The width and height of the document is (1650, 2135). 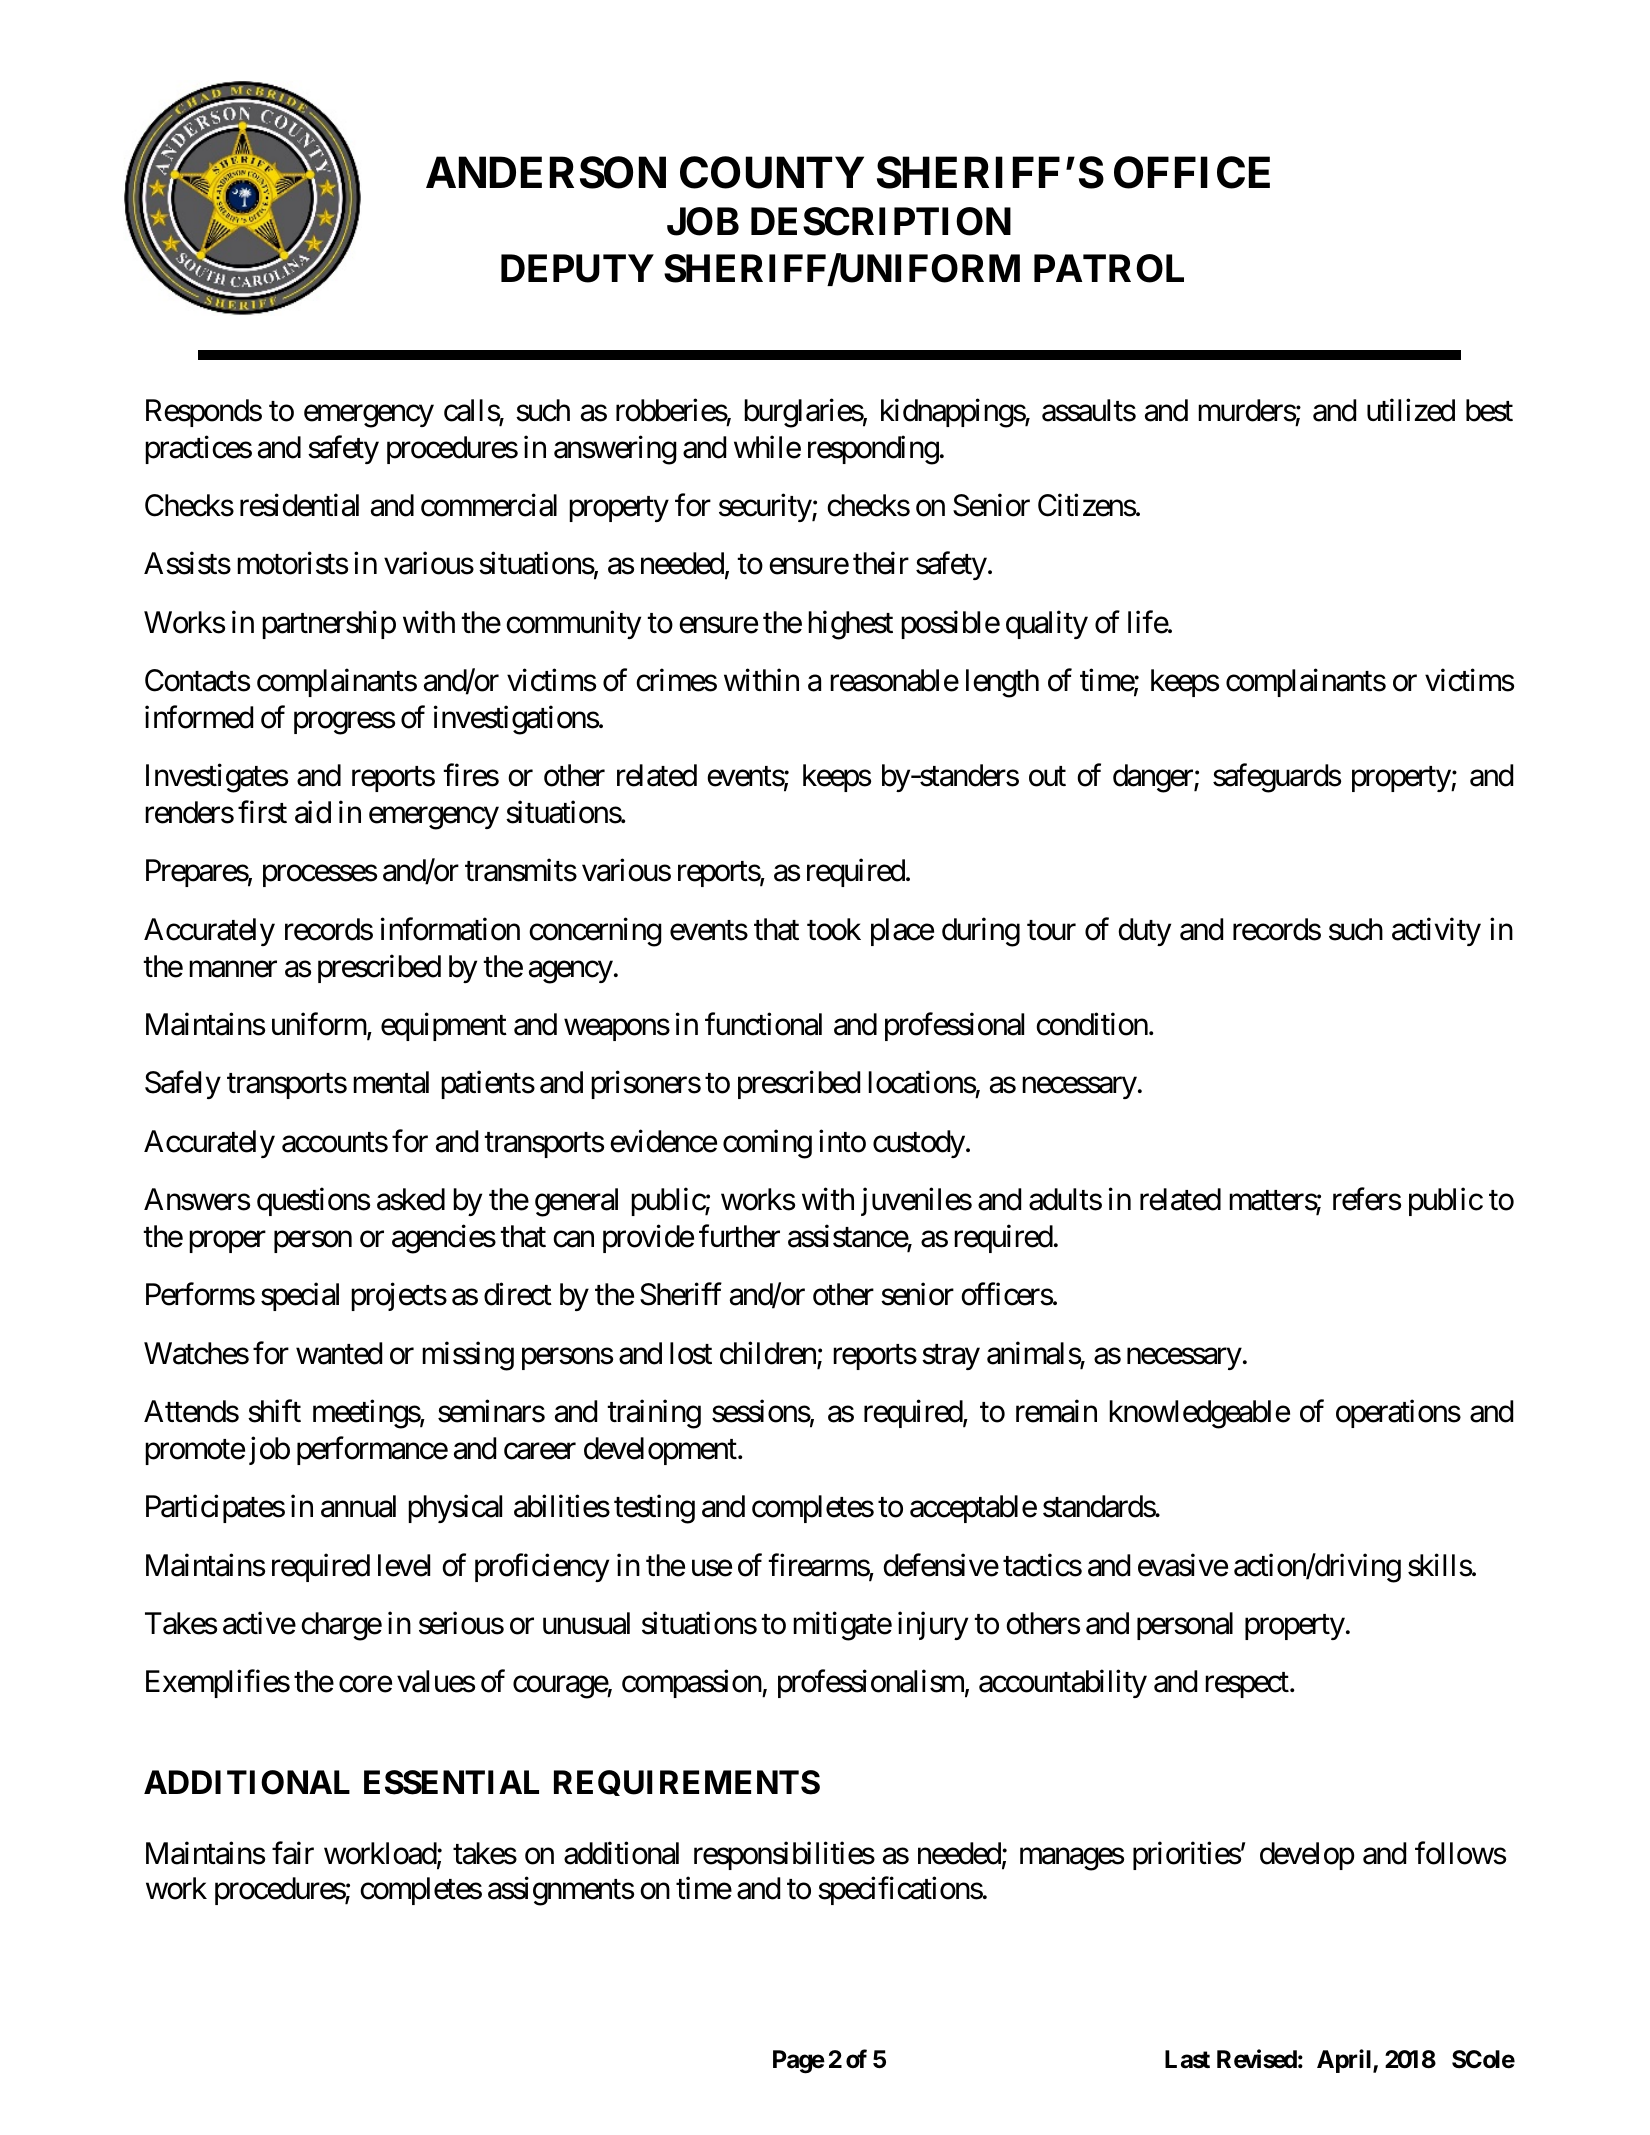 I want to click on informed, so click(x=199, y=717).
